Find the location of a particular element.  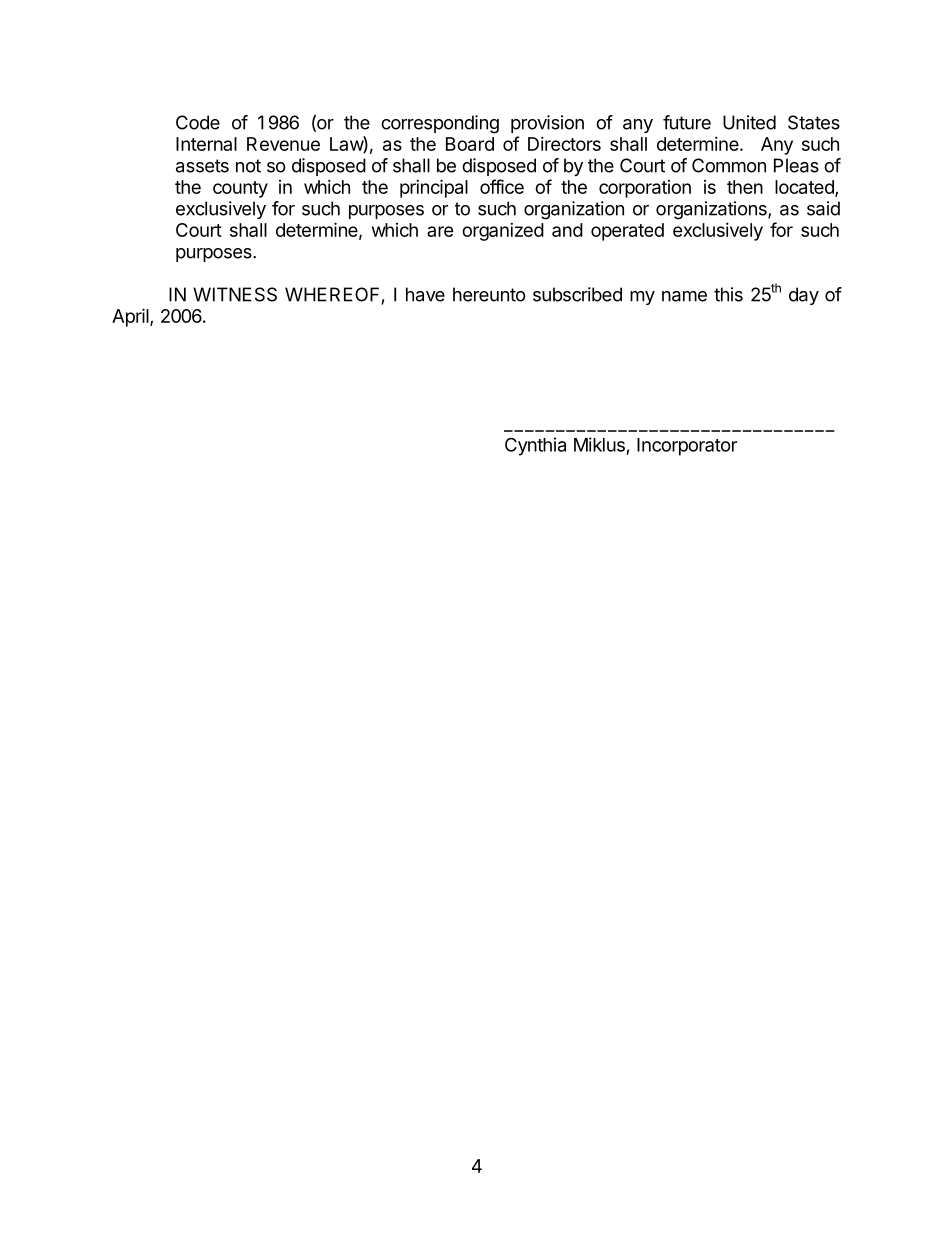

hereunto is located at coordinates (489, 294).
